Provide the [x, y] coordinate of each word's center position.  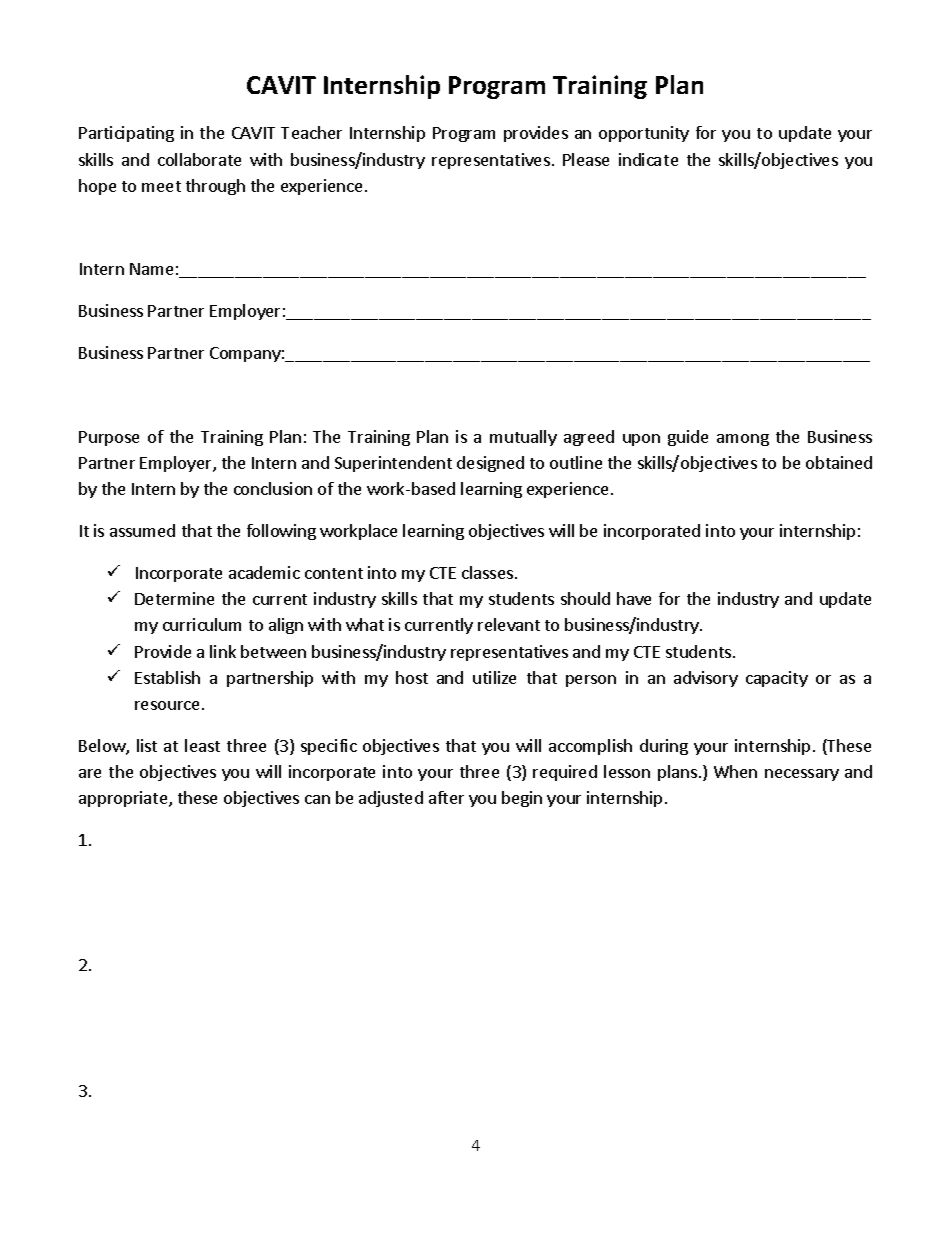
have [634, 598]
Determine [174, 598]
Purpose [109, 438]
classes [487, 572]
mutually [523, 438]
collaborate [199, 159]
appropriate [124, 799]
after [446, 797]
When [735, 771]
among [743, 440]
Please [586, 159]
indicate [648, 159]
